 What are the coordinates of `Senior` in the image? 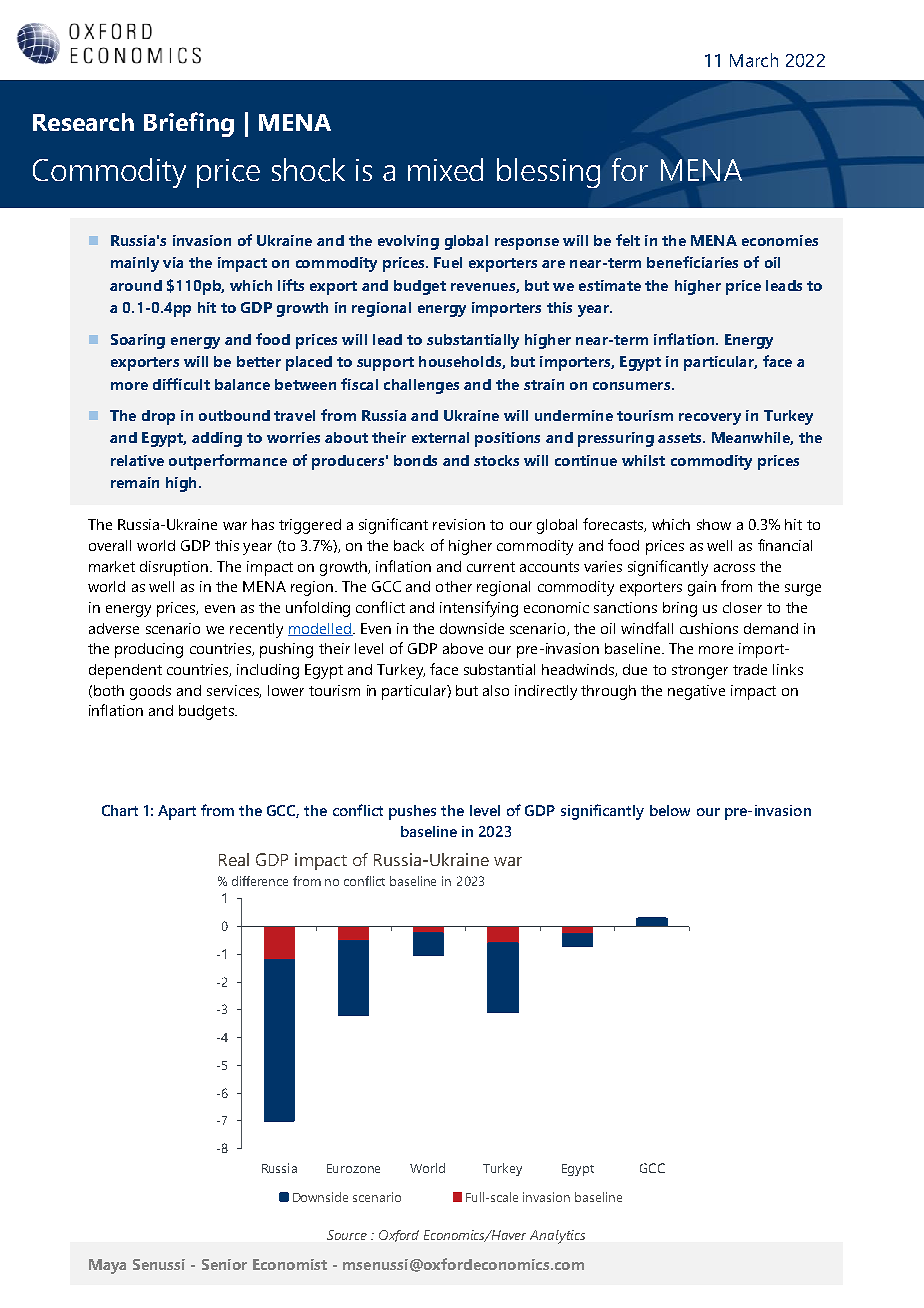 It's located at (224, 1264).
